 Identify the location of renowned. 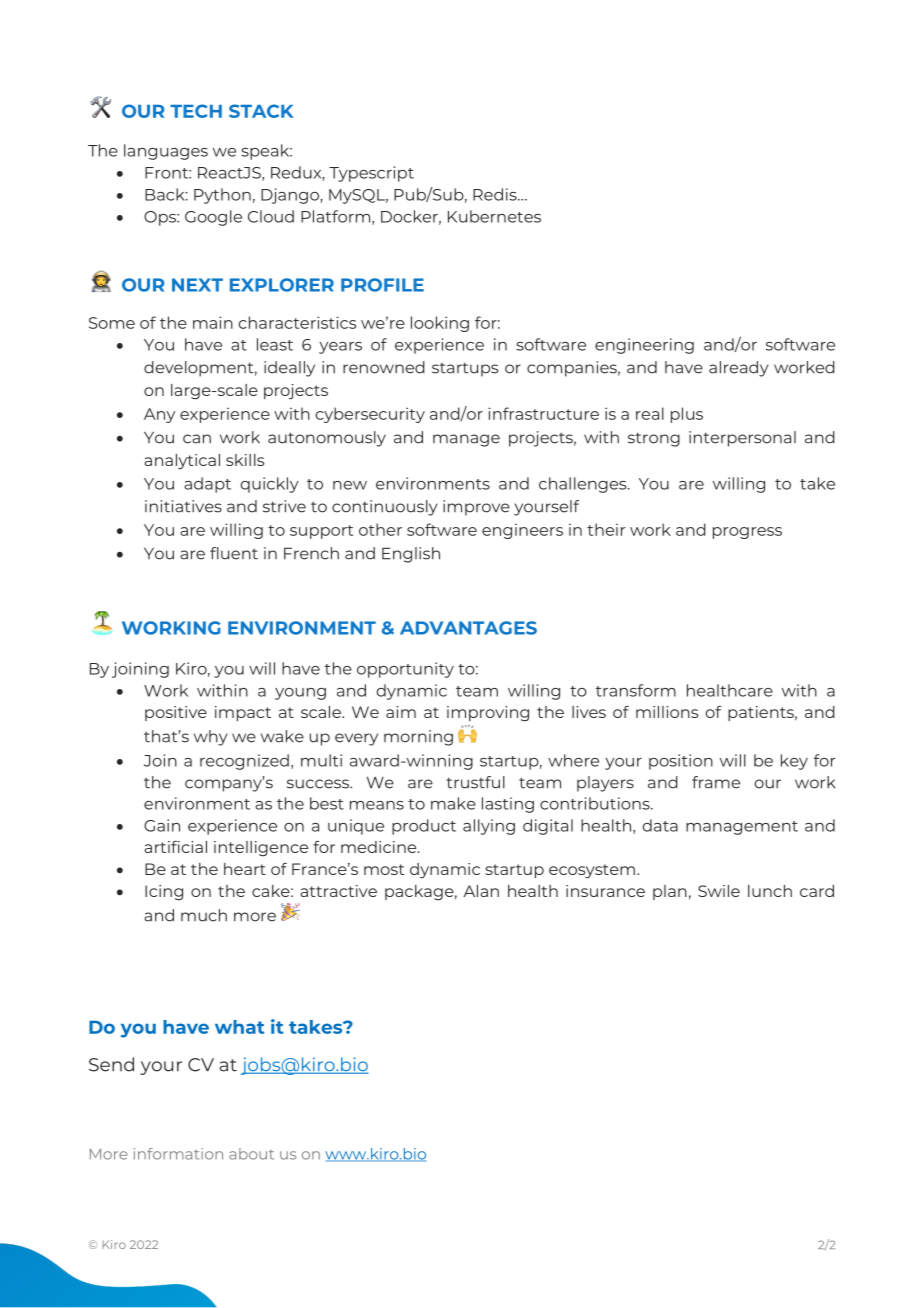
(384, 367).
